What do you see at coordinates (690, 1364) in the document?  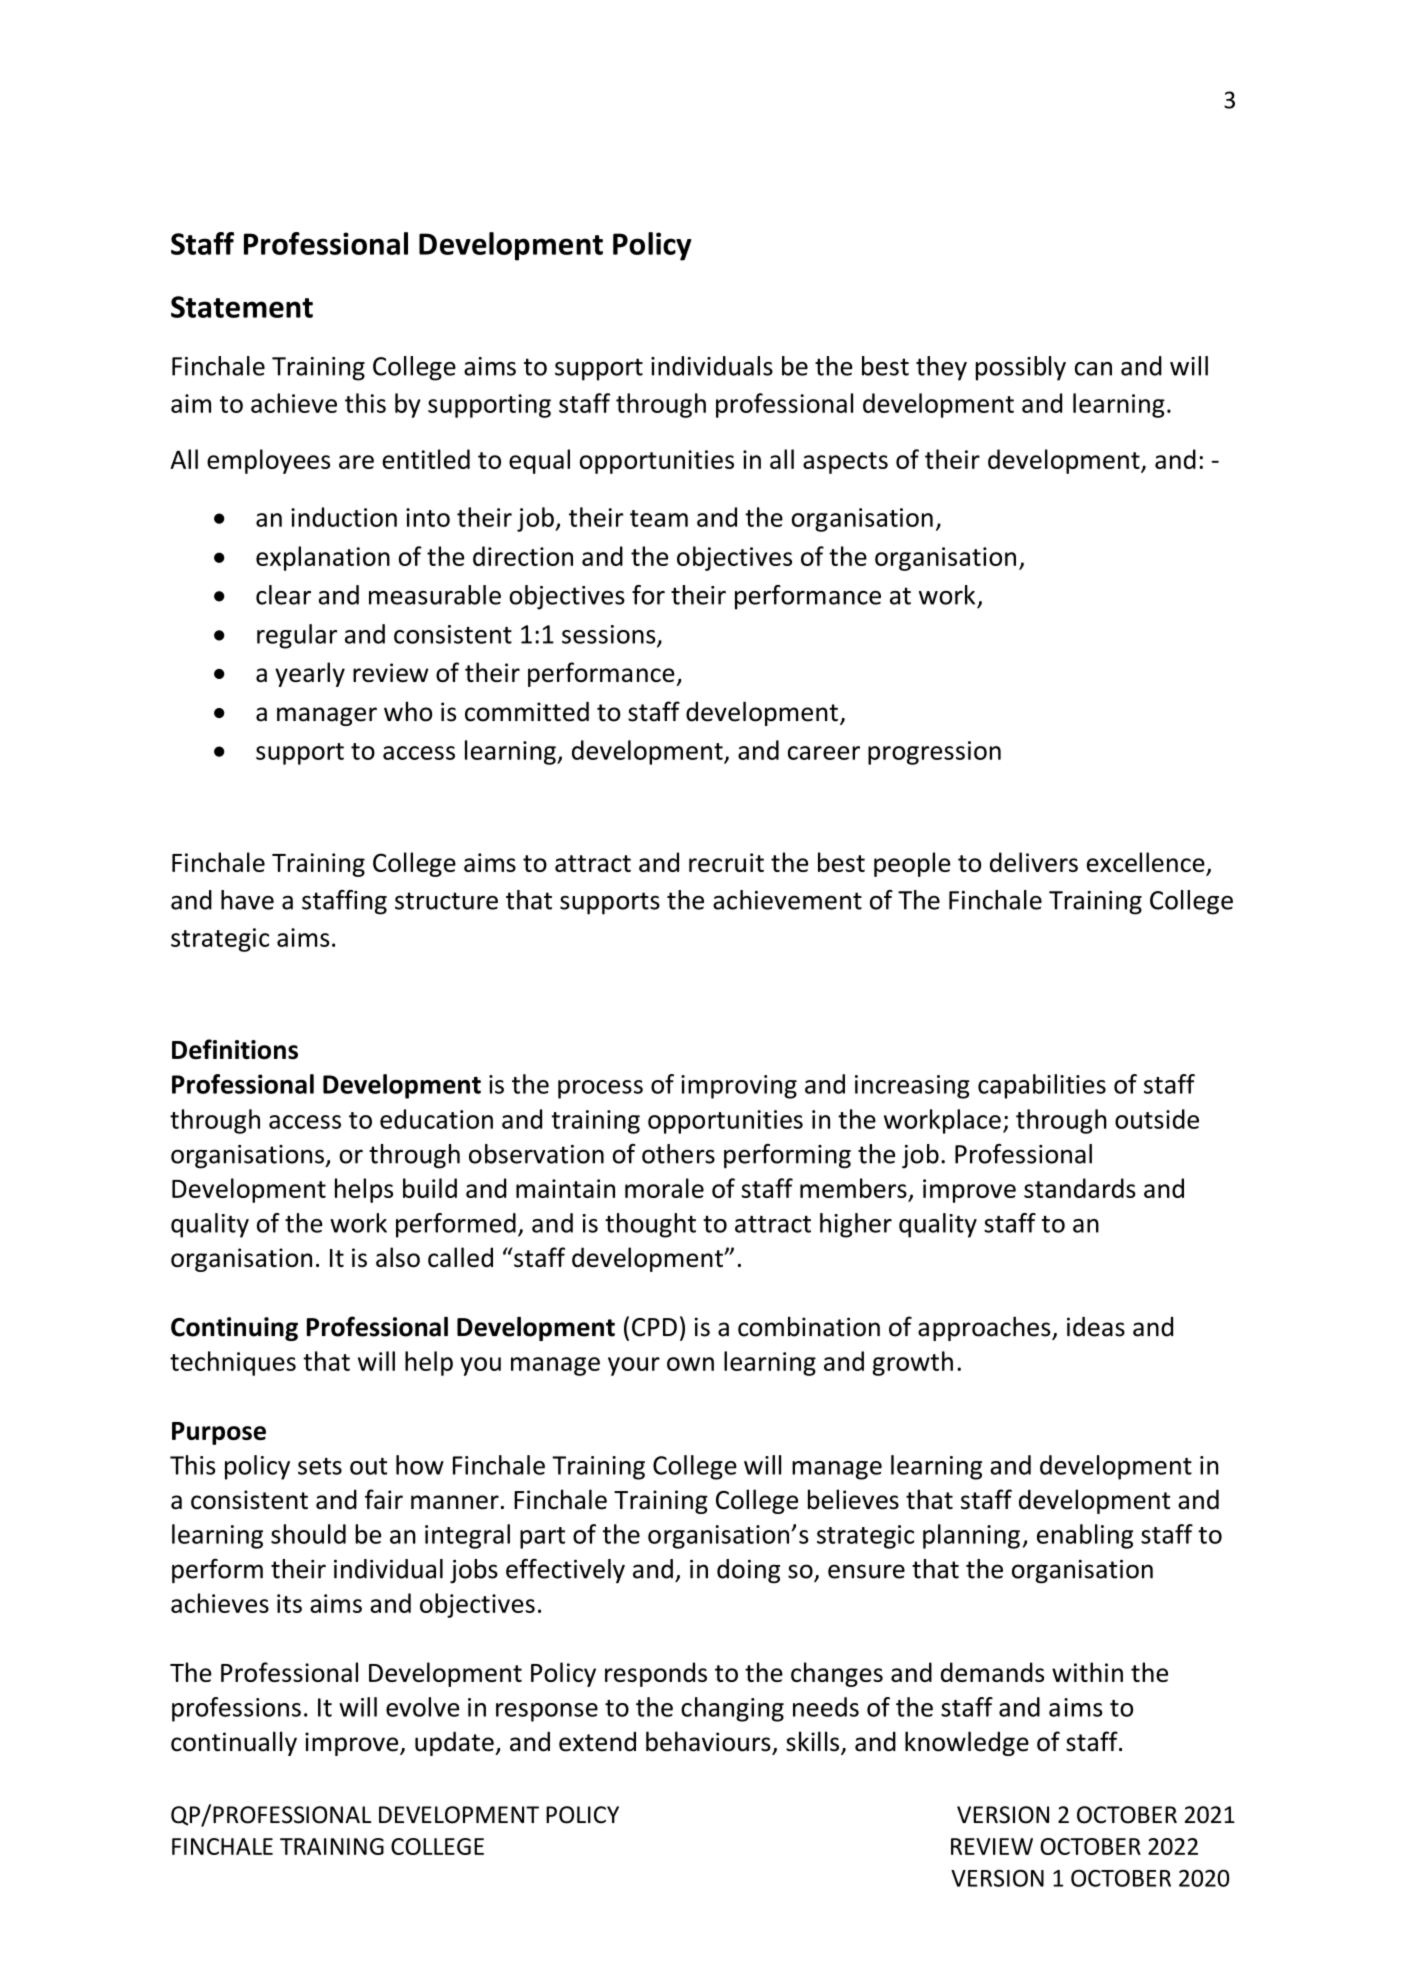 I see `own` at bounding box center [690, 1364].
